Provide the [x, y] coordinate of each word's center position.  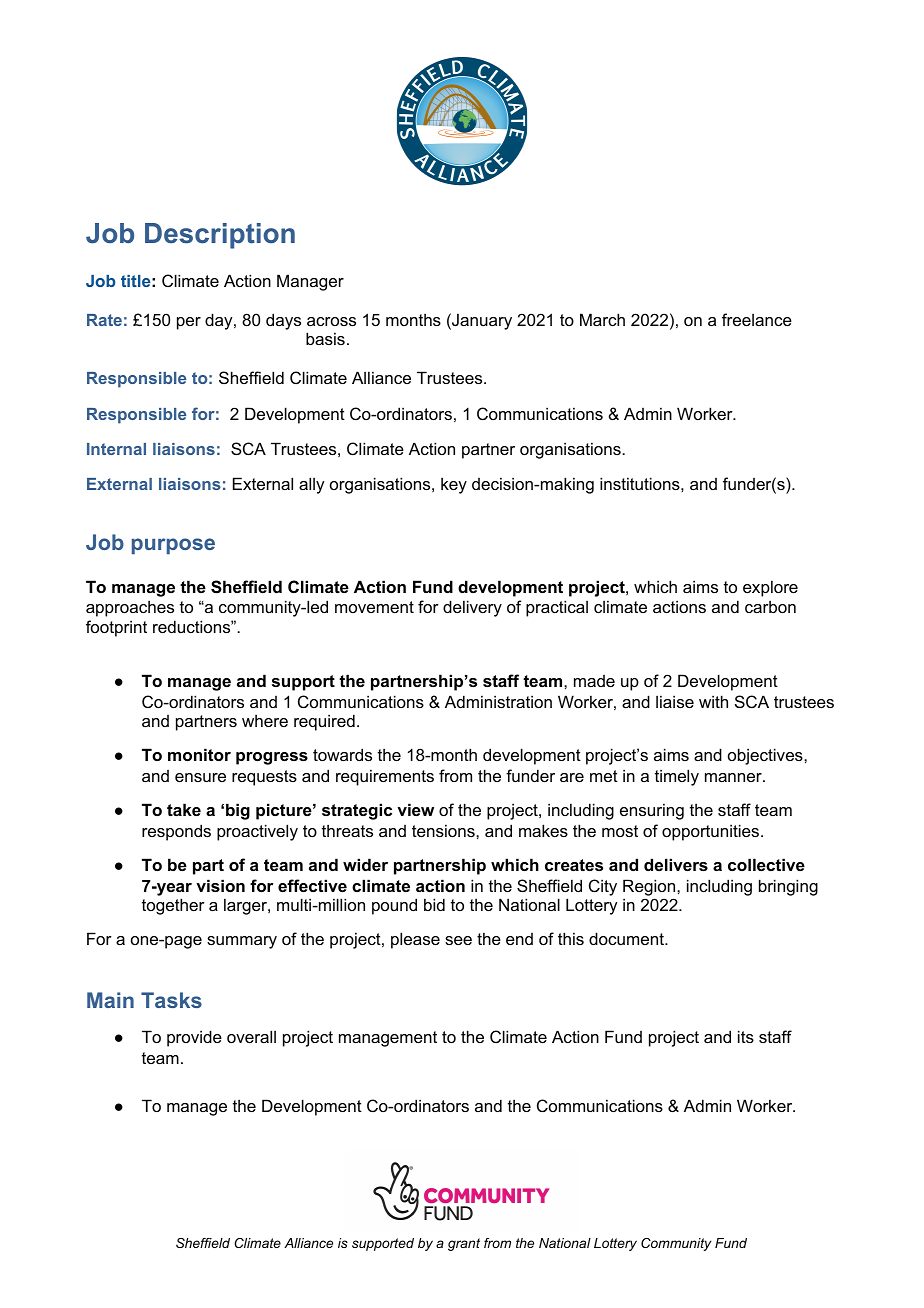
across [331, 321]
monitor [199, 754]
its [746, 1036]
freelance [757, 319]
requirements [385, 777]
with [713, 701]
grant [464, 1244]
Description [220, 236]
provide [194, 1038]
